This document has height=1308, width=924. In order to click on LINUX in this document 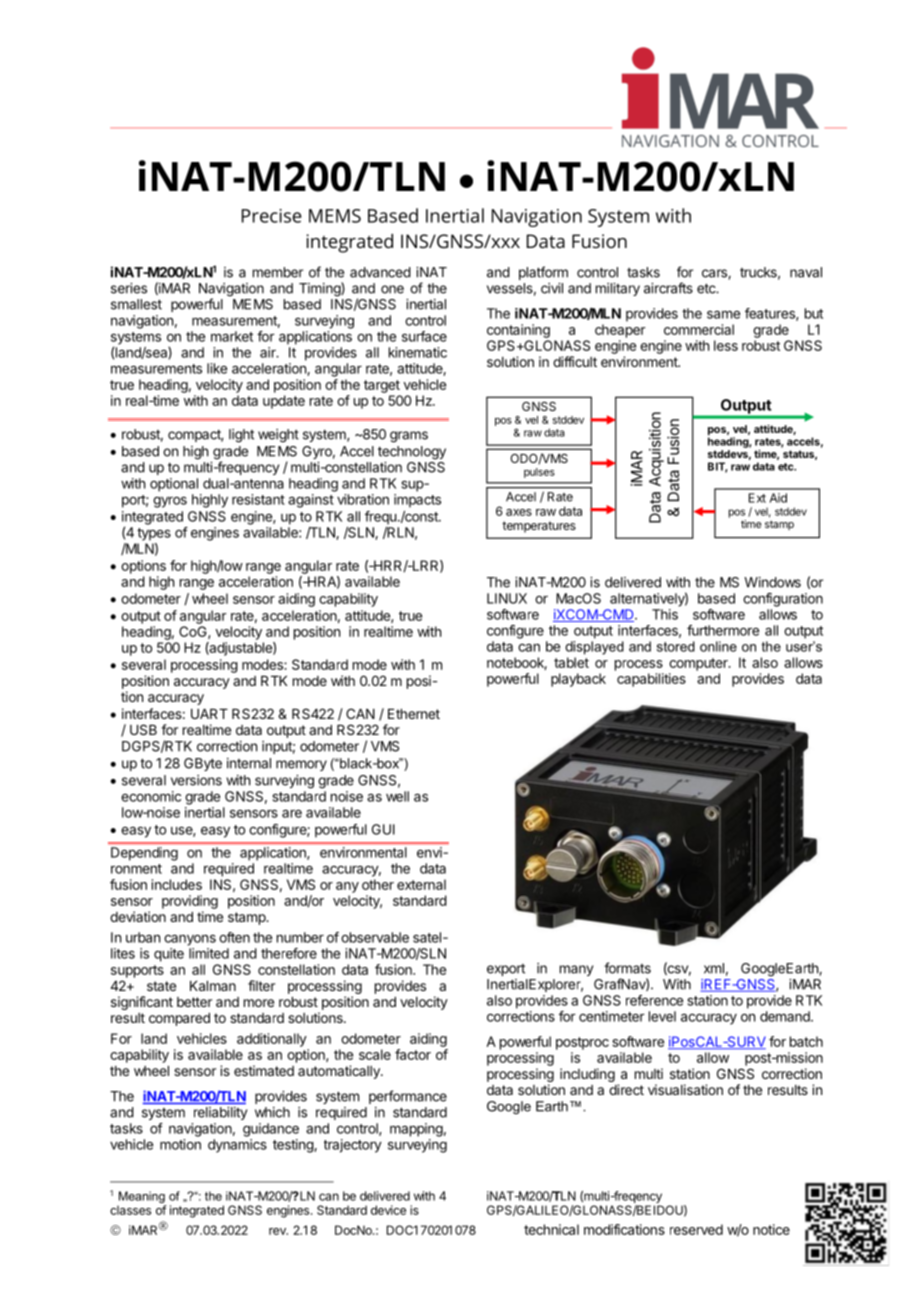, I will do `click(507, 598)`.
